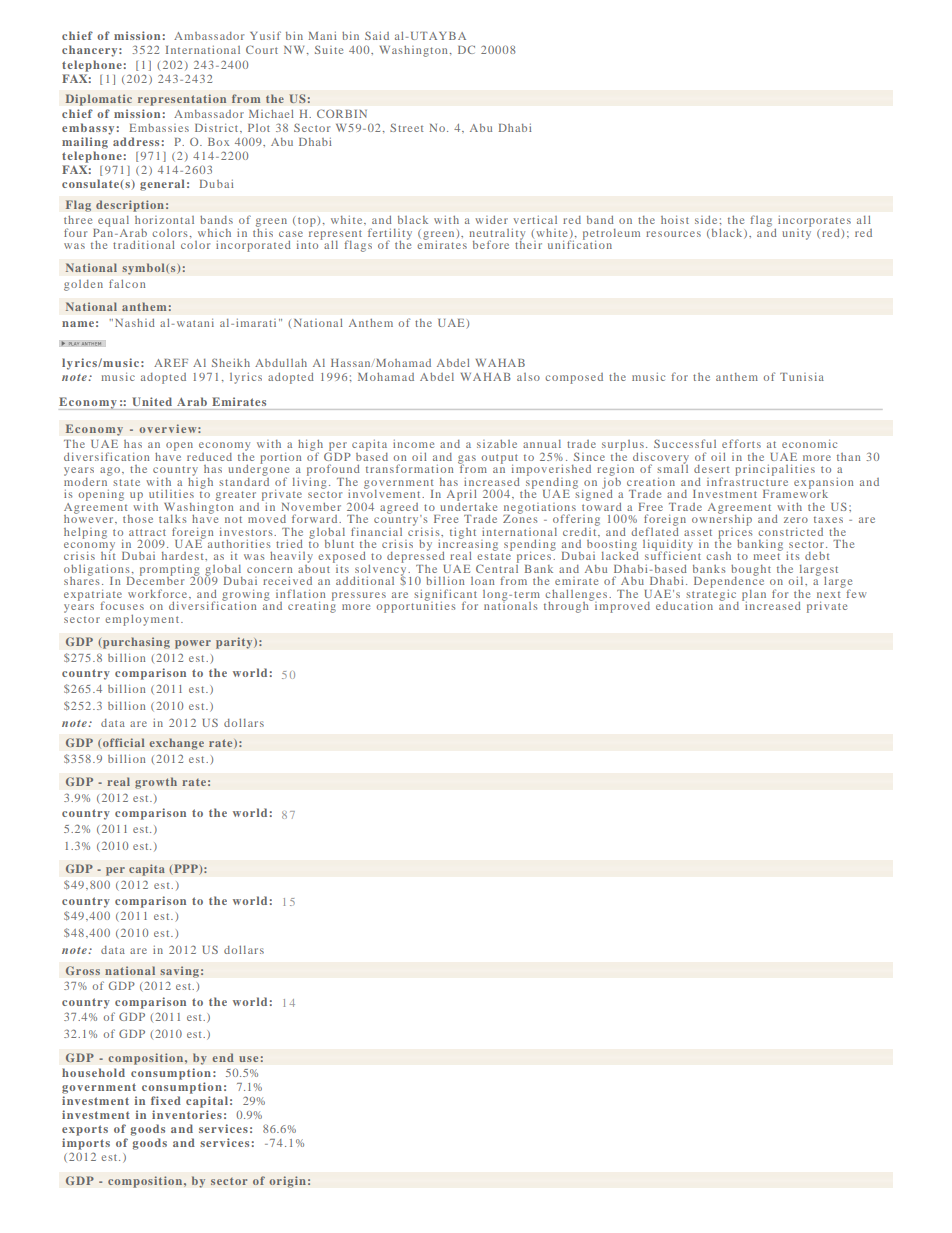 The width and height of the screenshot is (952, 1233). I want to click on Diplomatic, so click(99, 100).
